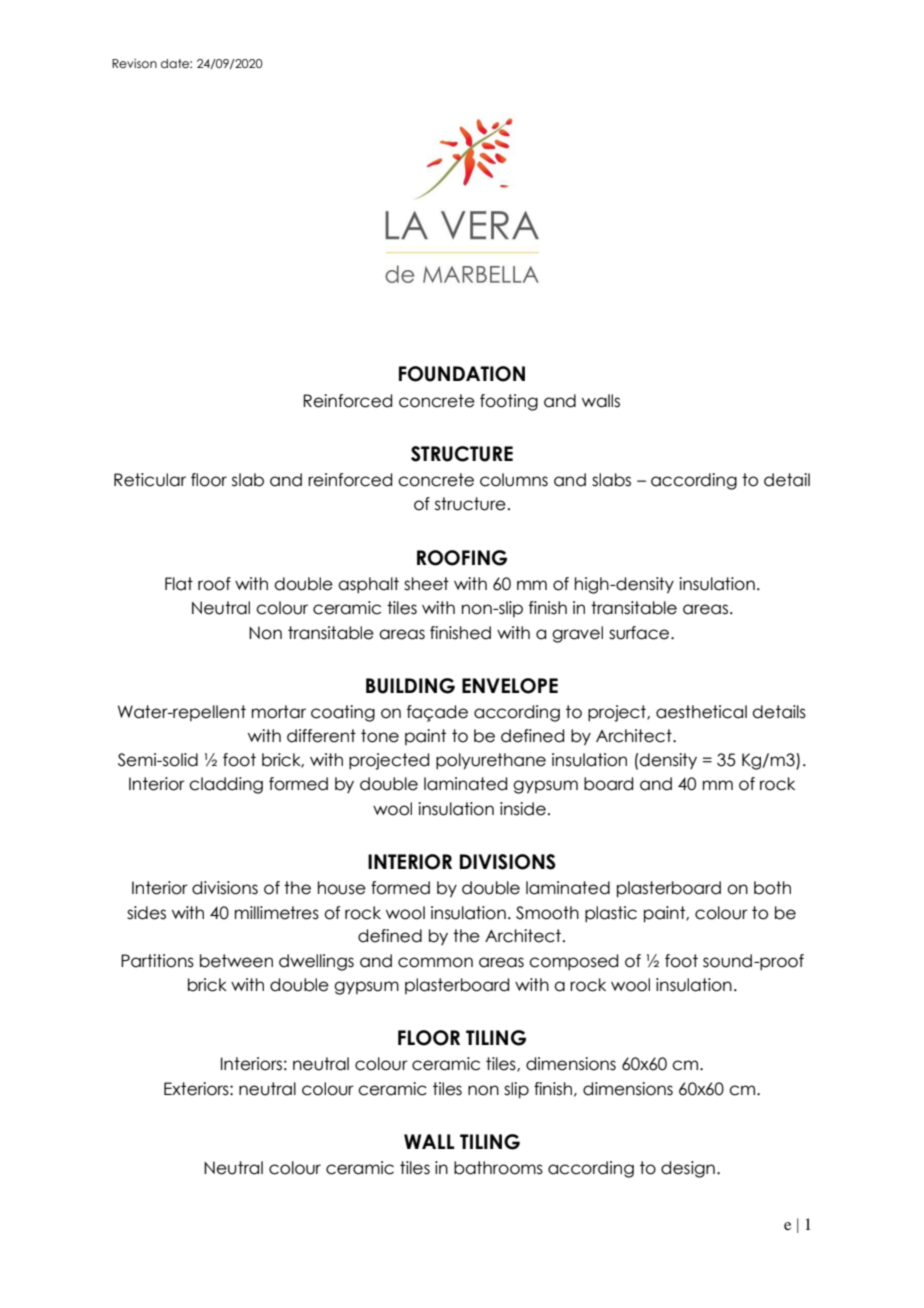 The image size is (924, 1308). Describe the element at coordinates (410, 686) in the screenshot. I see `BUILDING` at that location.
